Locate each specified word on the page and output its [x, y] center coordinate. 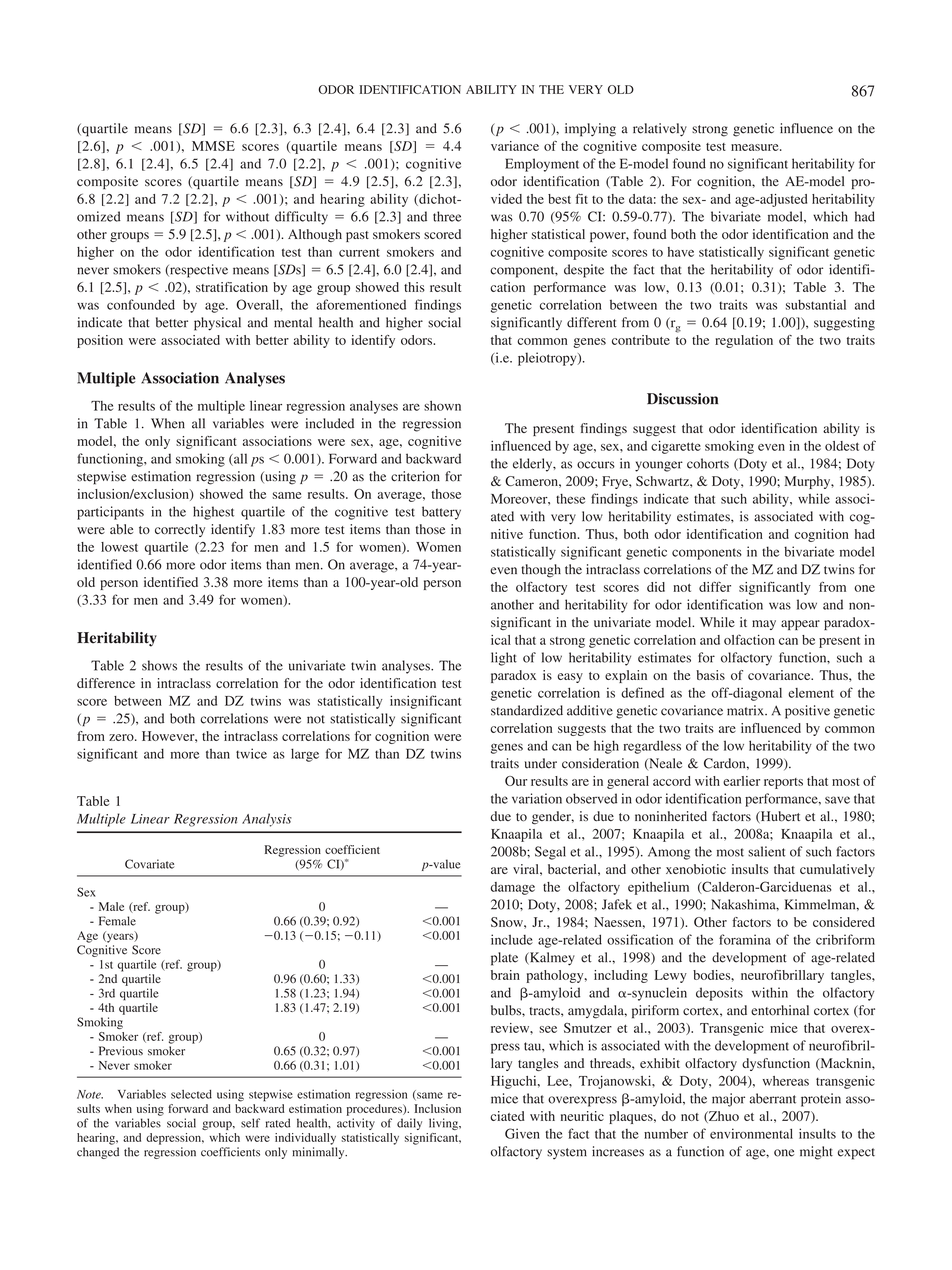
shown [442, 406]
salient [767, 851]
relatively [660, 130]
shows [159, 665]
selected [191, 1094]
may [764, 625]
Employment [542, 165]
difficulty [301, 218]
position [100, 341]
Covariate [149, 864]
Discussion [682, 399]
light [504, 659]
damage [512, 888]
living [444, 1124]
